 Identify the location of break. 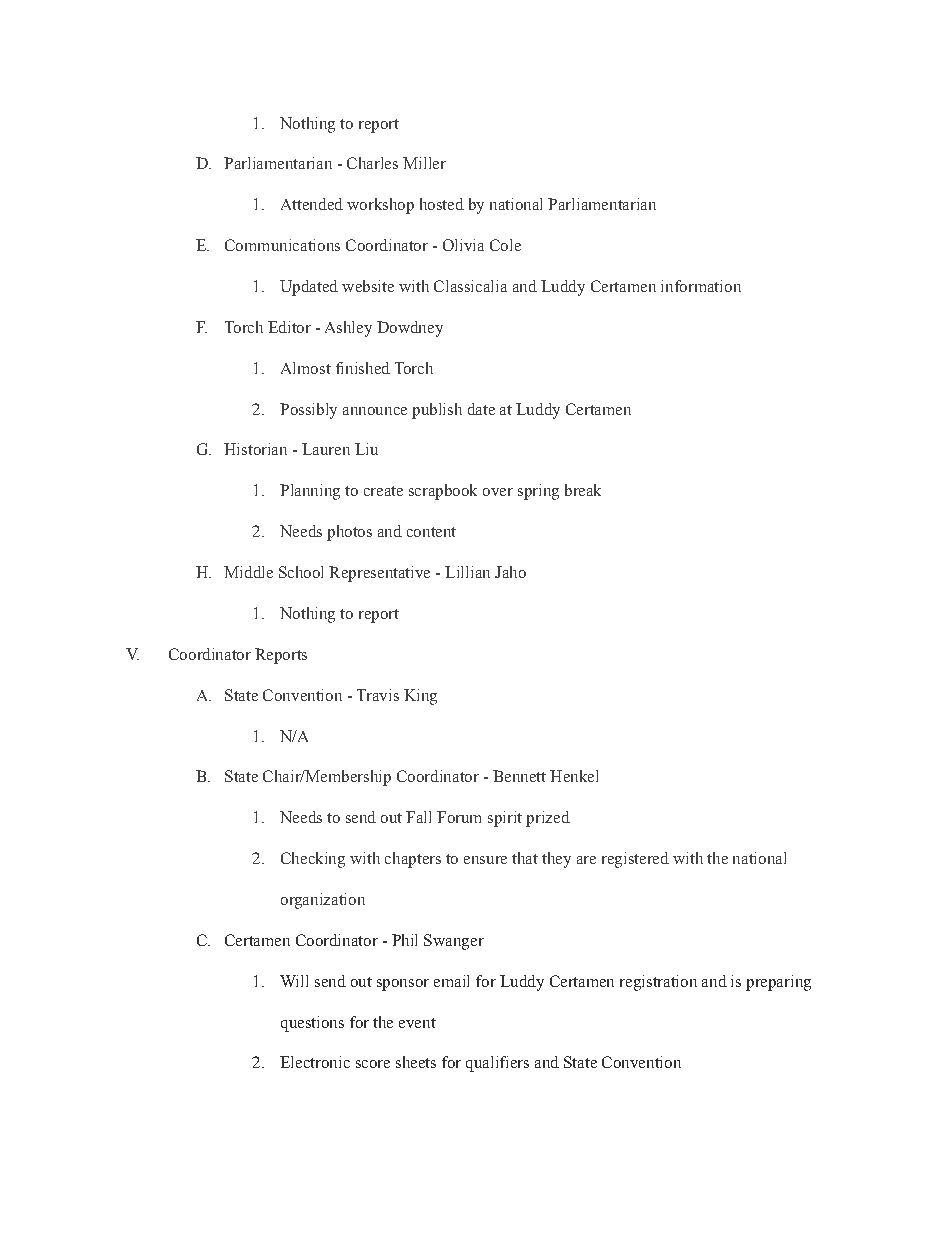
(583, 490).
